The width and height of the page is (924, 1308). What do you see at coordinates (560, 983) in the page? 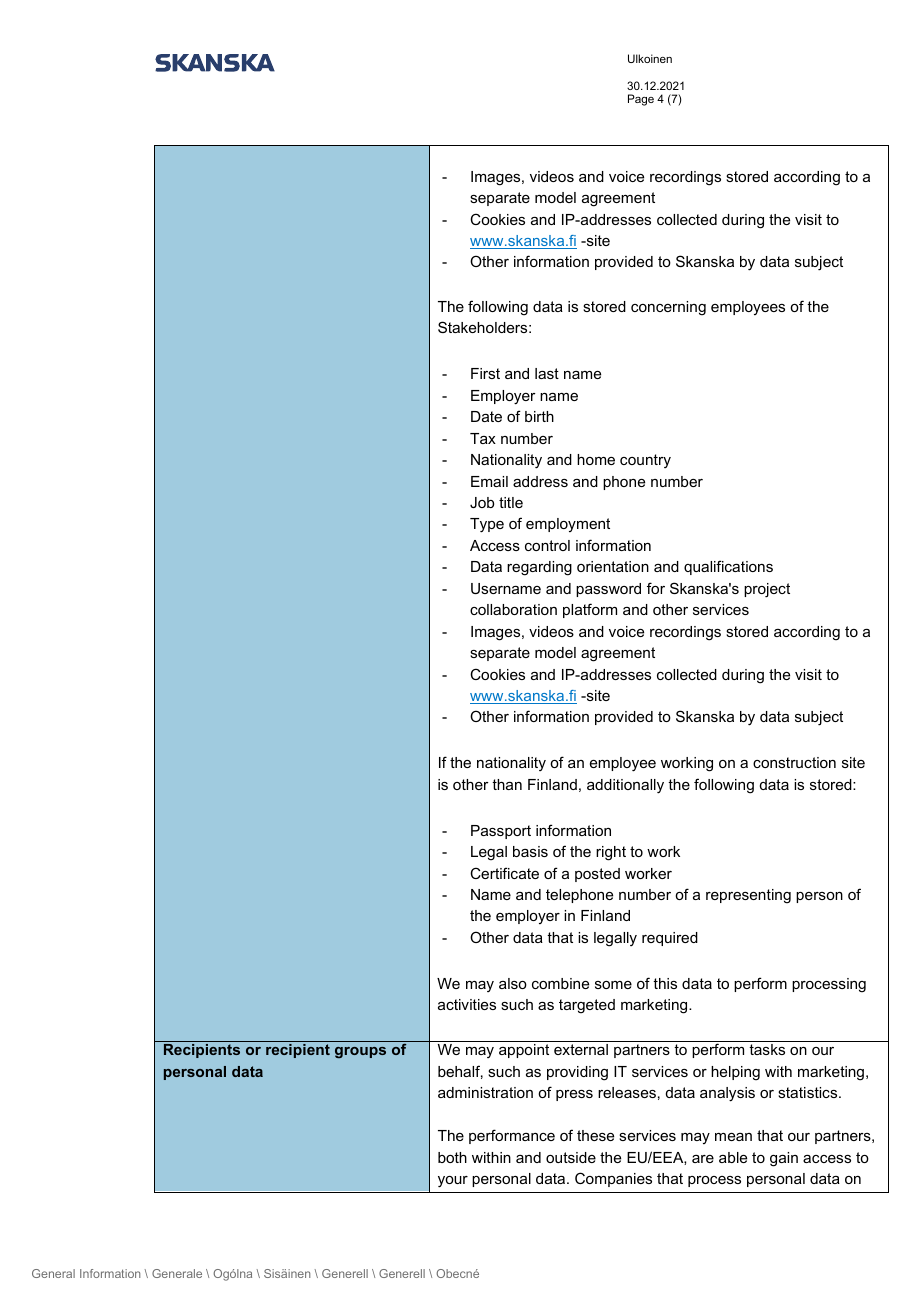
I see `combine` at bounding box center [560, 983].
